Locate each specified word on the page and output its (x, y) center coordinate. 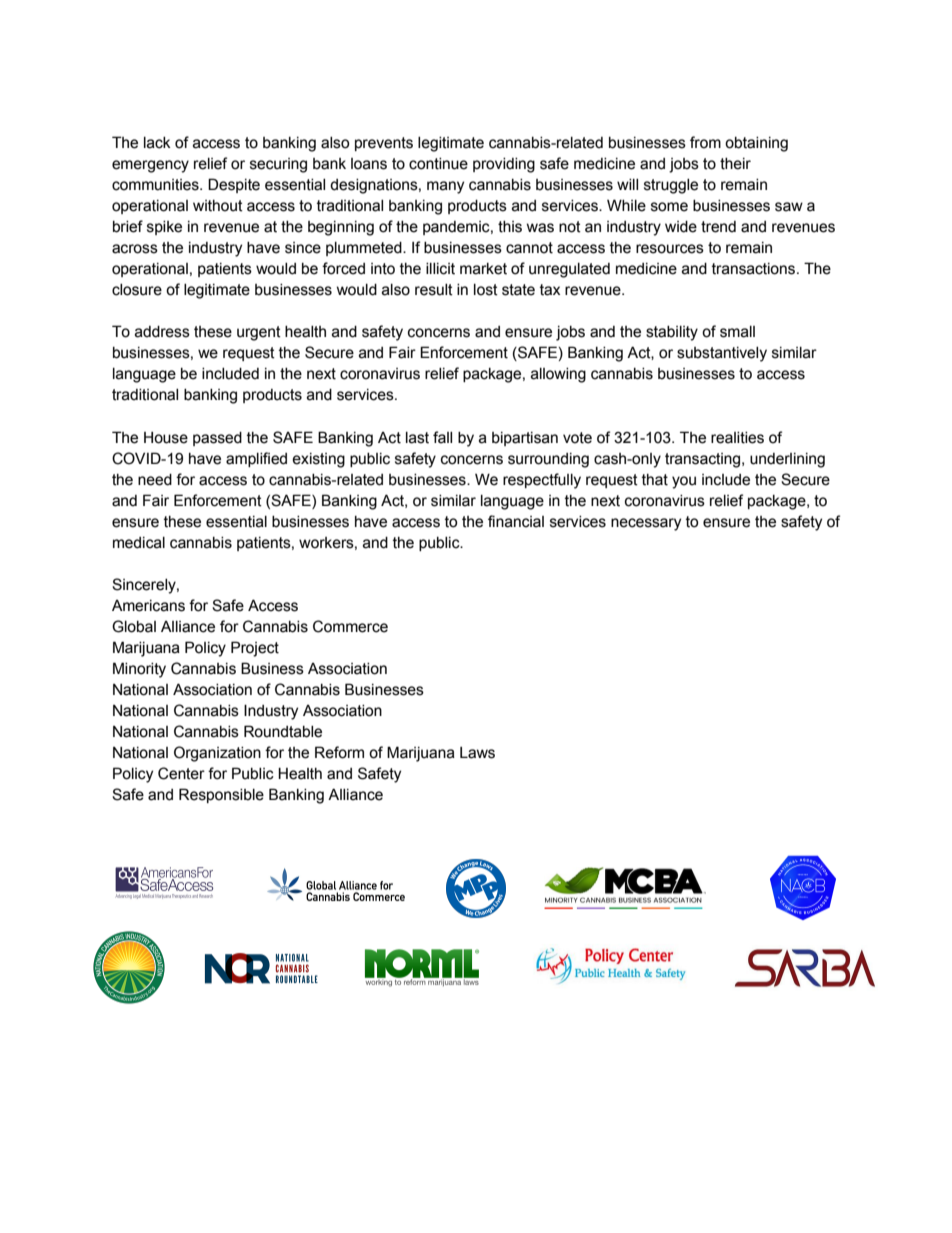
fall (442, 437)
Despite (234, 185)
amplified (256, 459)
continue (438, 164)
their (735, 164)
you (684, 482)
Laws (477, 753)
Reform (339, 752)
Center (181, 773)
